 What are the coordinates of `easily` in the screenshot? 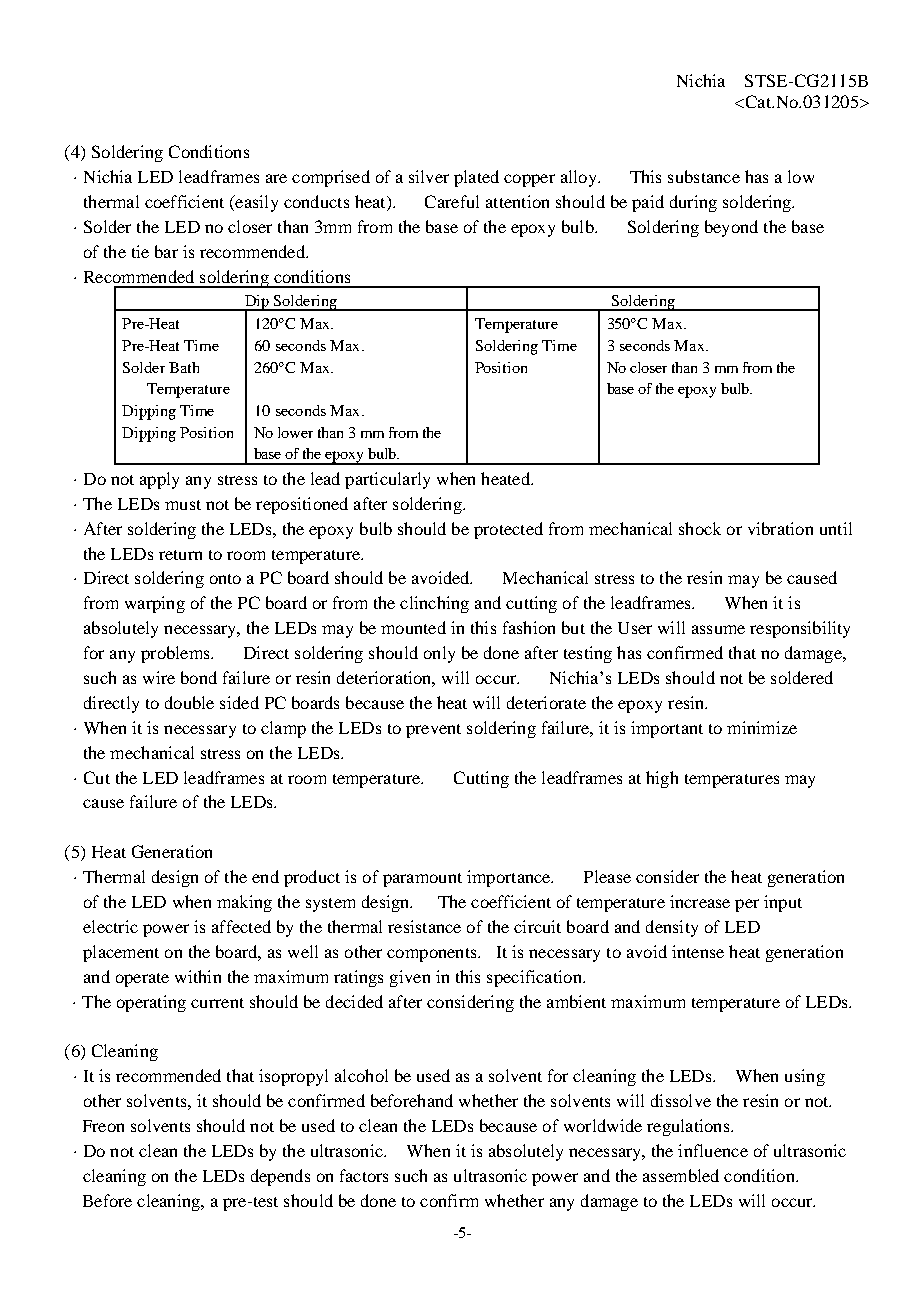 It's located at (255, 203).
